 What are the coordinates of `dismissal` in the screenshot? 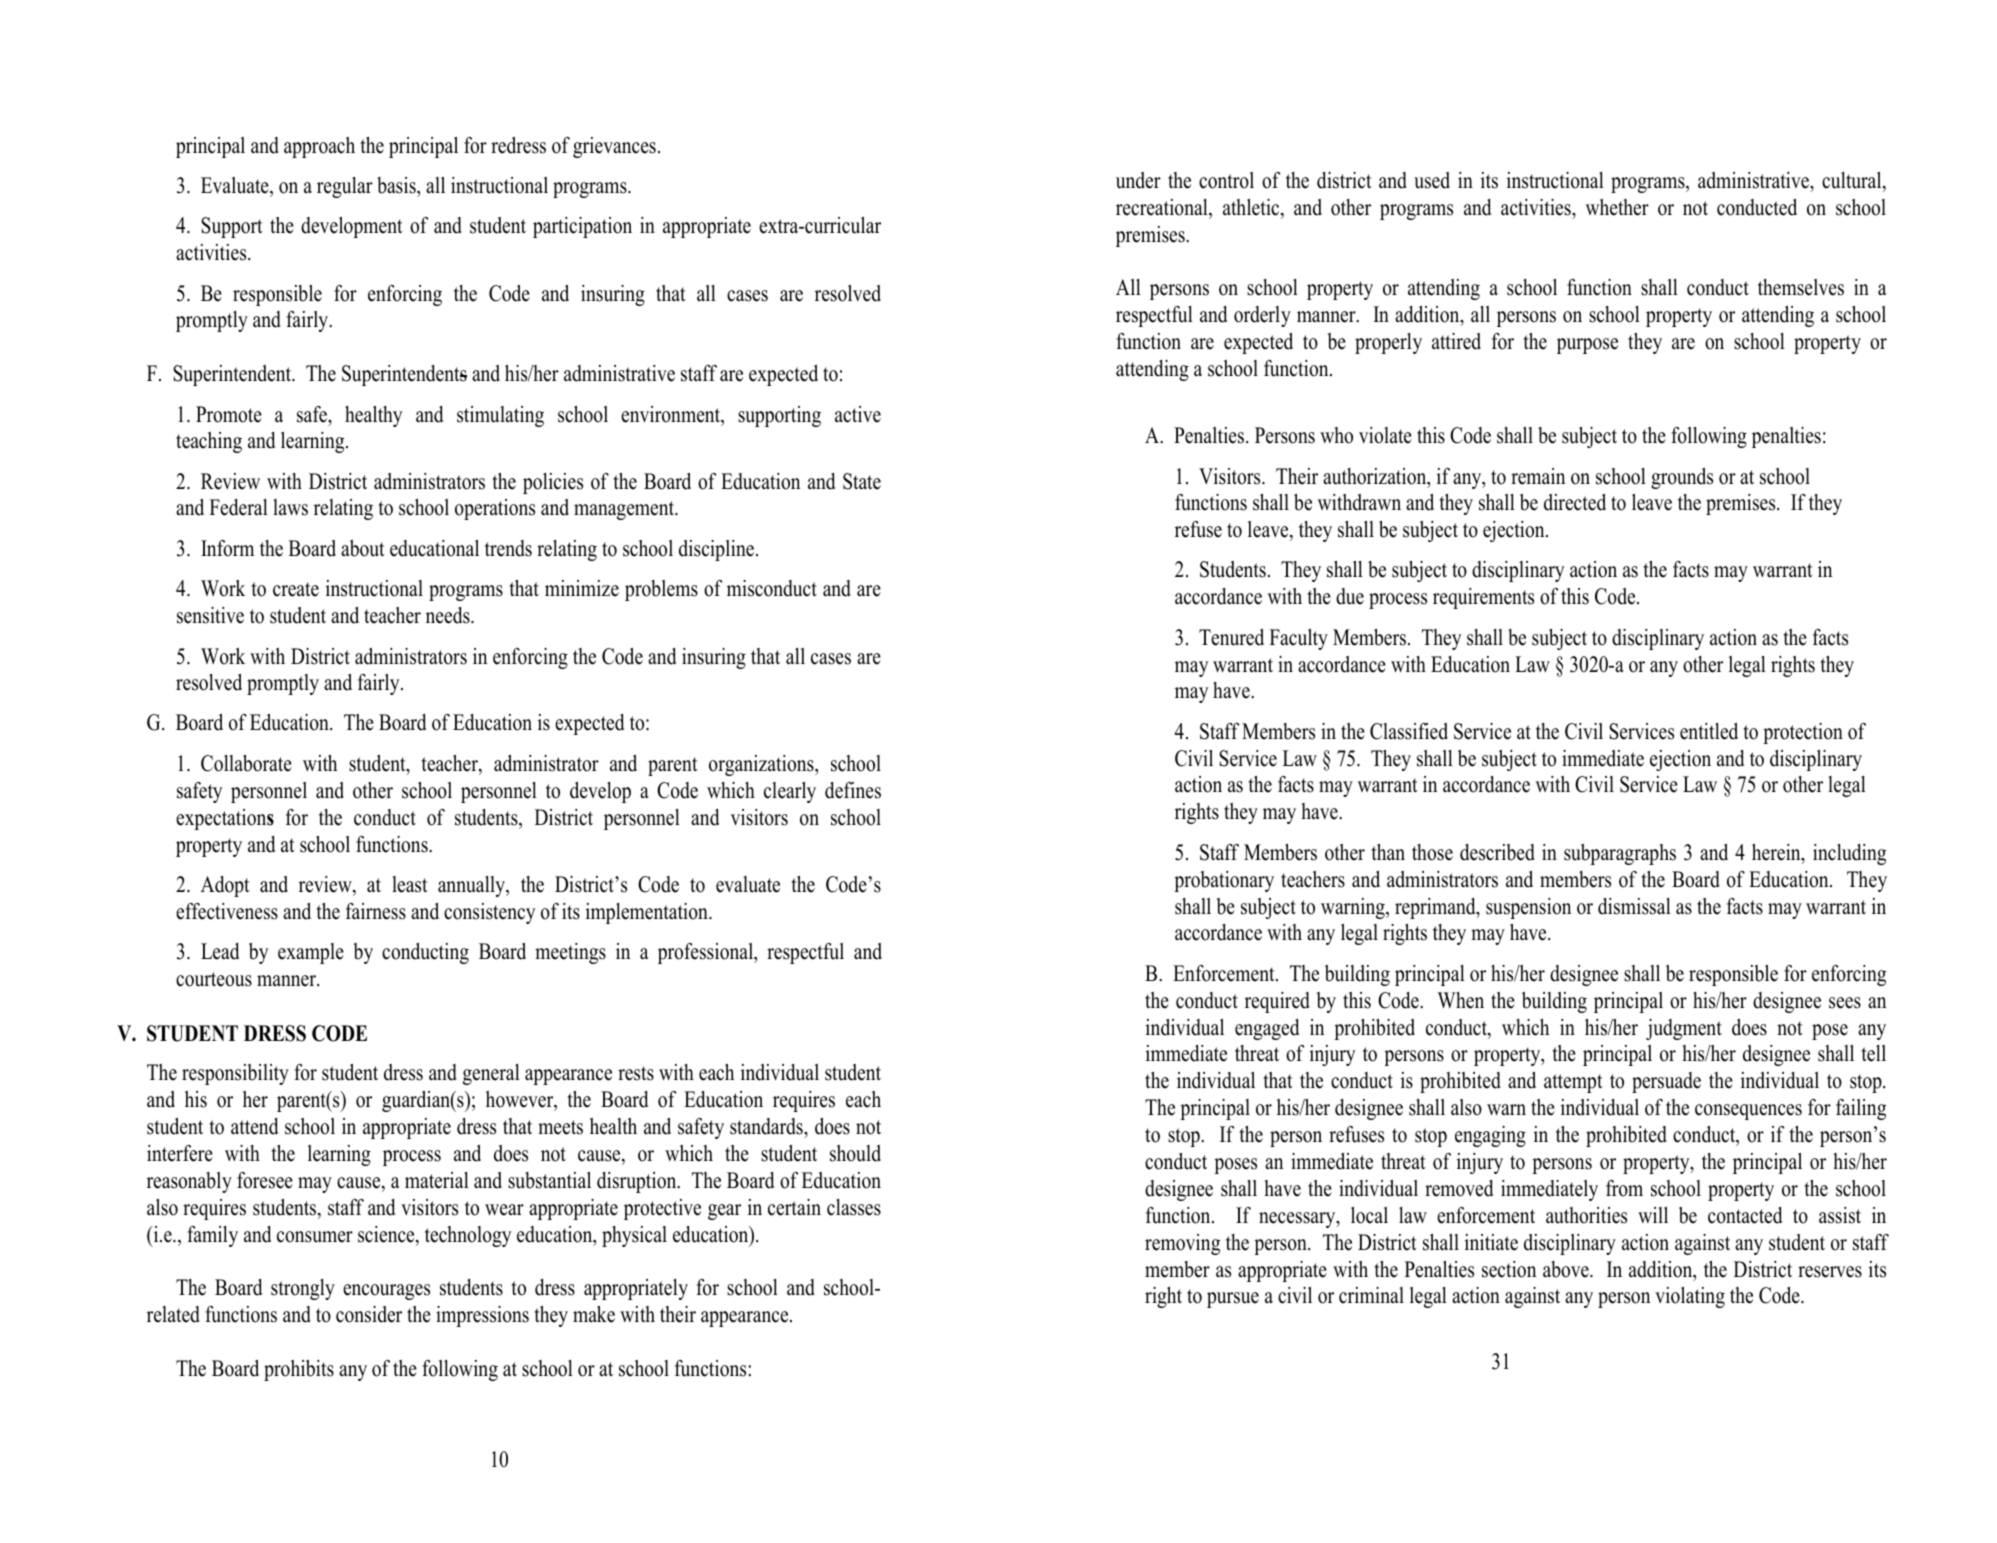 It's located at (1634, 906).
